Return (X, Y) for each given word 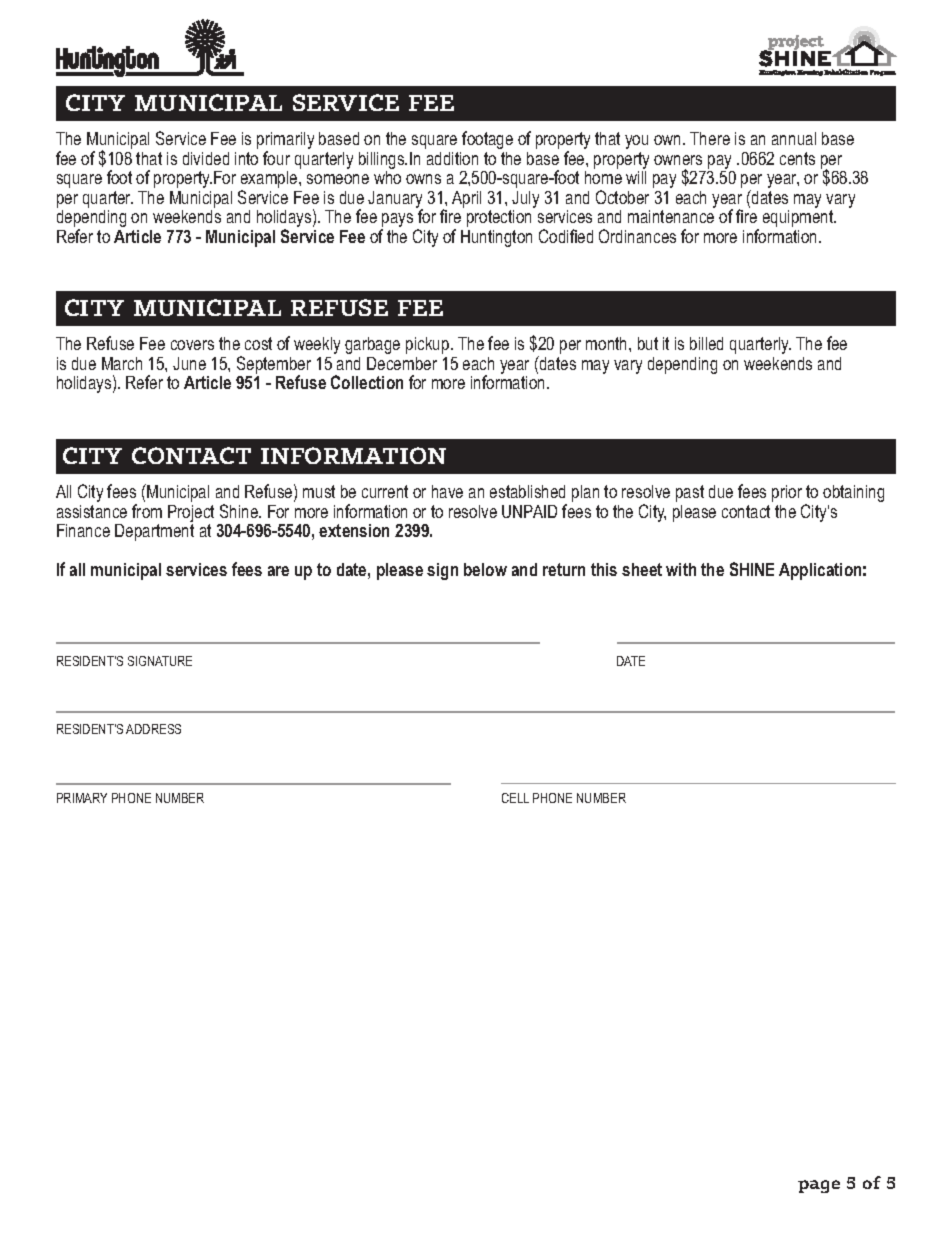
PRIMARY (82, 798)
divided (206, 158)
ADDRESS (153, 729)
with (681, 569)
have (447, 491)
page (819, 1186)
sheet (642, 569)
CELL (515, 798)
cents (797, 158)
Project (191, 515)
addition (452, 158)
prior (787, 493)
